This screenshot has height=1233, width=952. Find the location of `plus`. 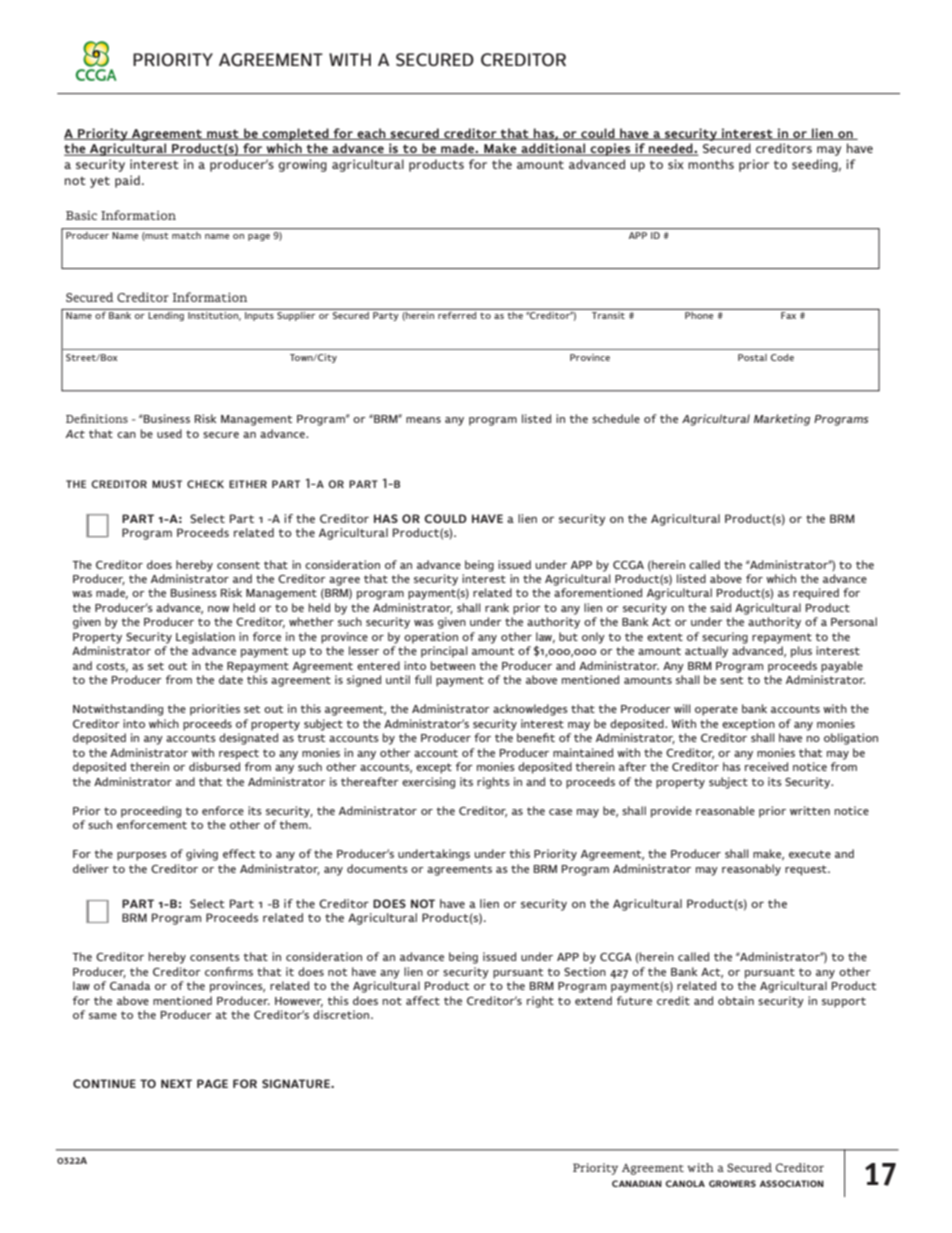

plus is located at coordinates (801, 652).
